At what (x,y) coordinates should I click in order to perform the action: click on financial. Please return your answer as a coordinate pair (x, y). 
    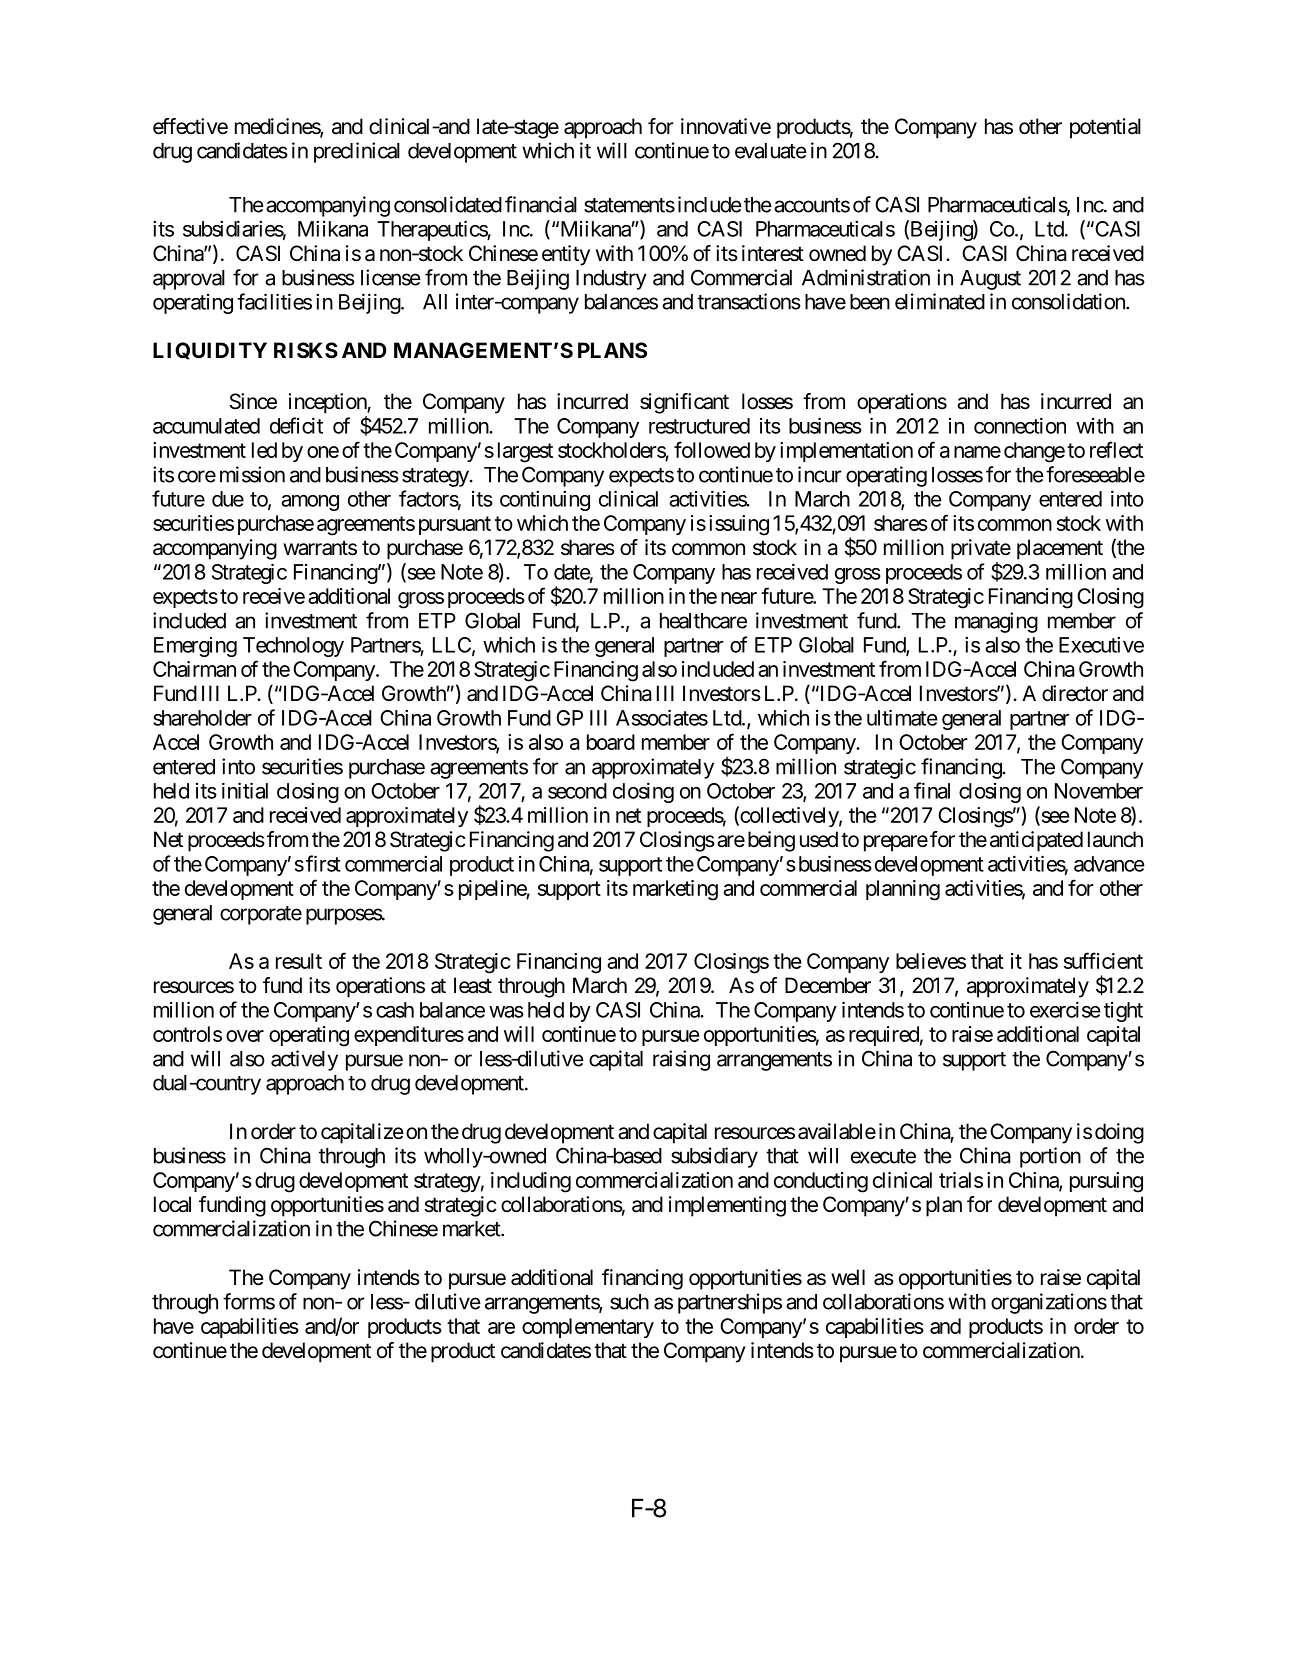
    Looking at the image, I should click on (541, 204).
